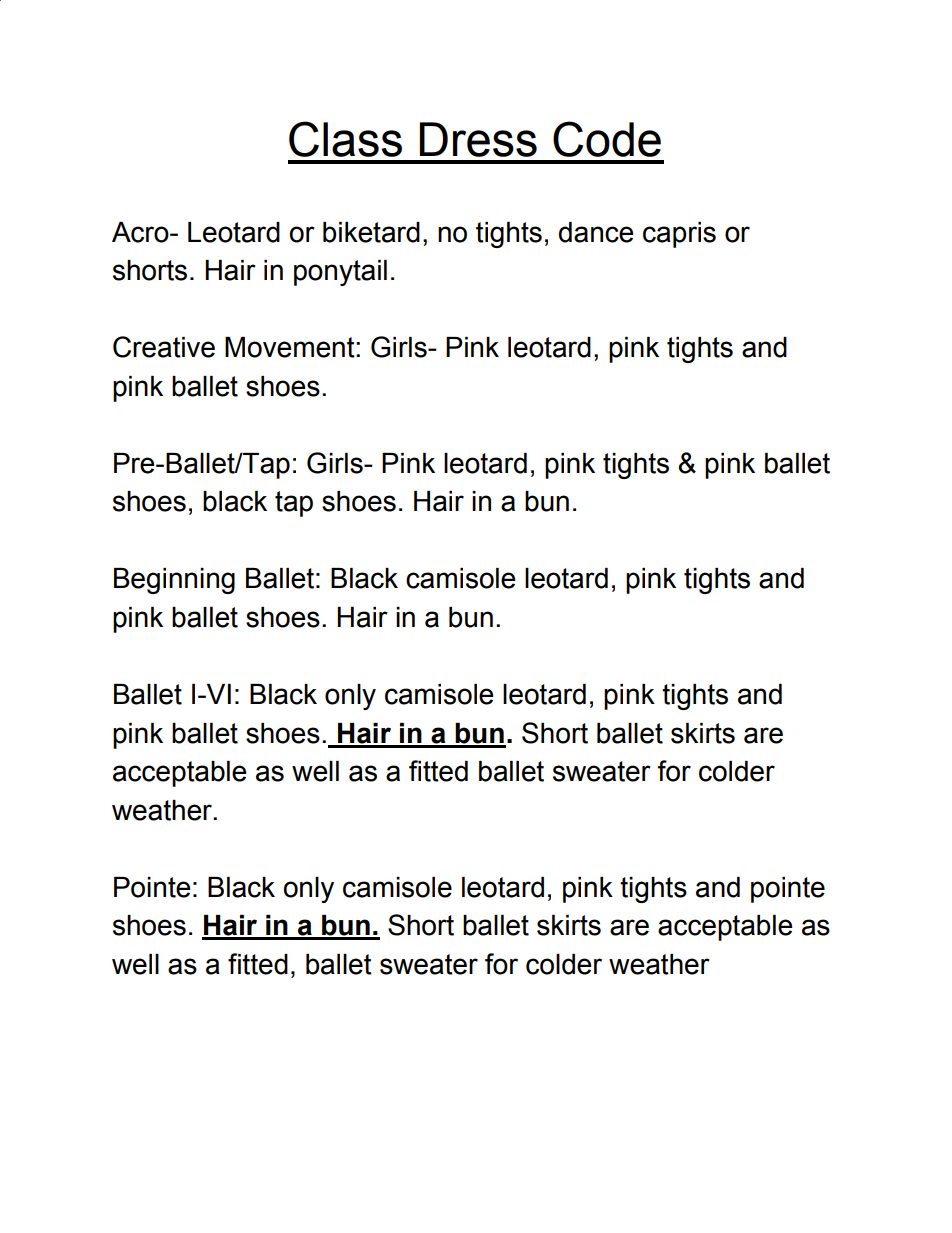  Describe the element at coordinates (345, 139) in the screenshot. I see `Class` at that location.
